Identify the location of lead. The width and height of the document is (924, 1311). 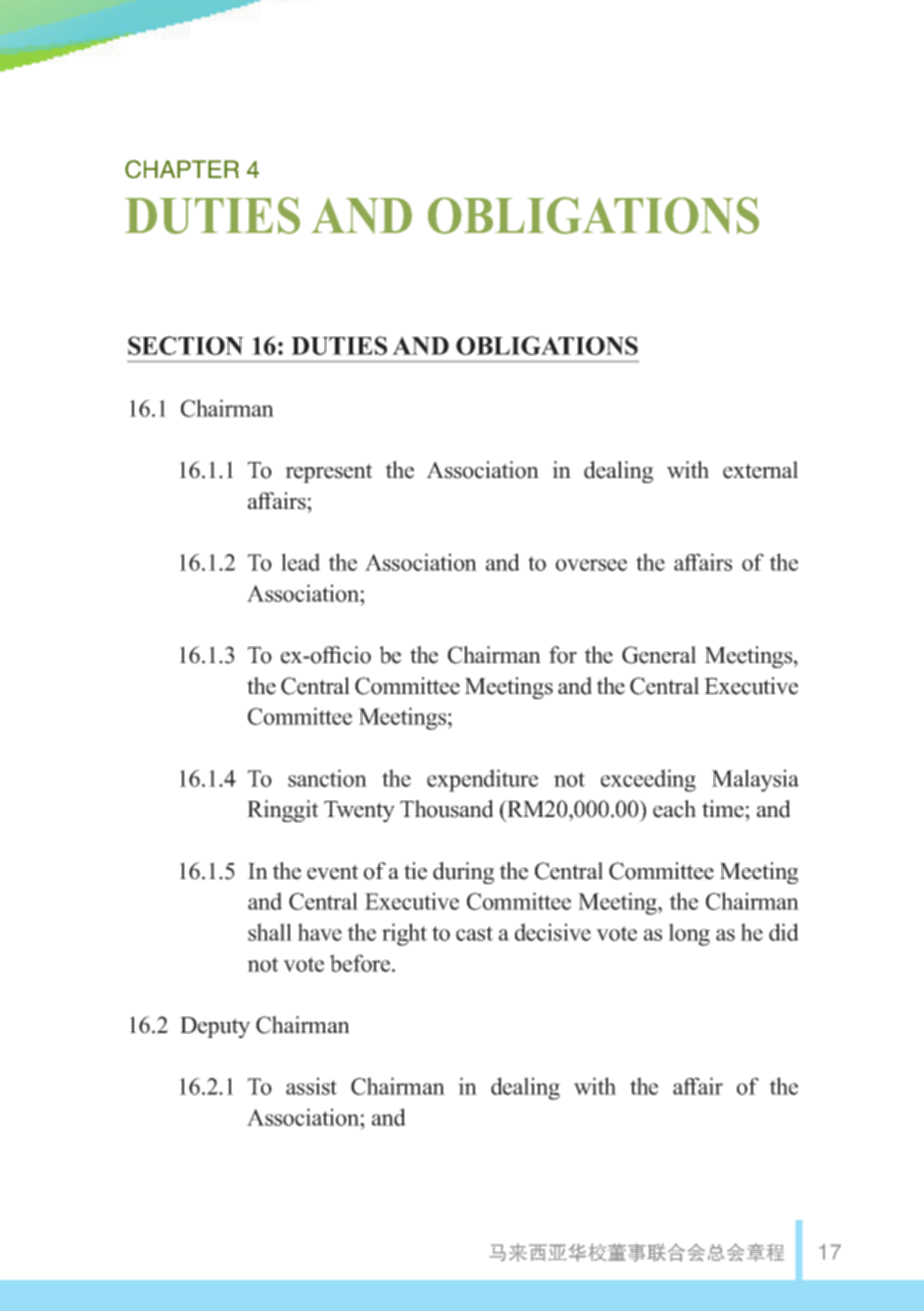
(300, 562).
